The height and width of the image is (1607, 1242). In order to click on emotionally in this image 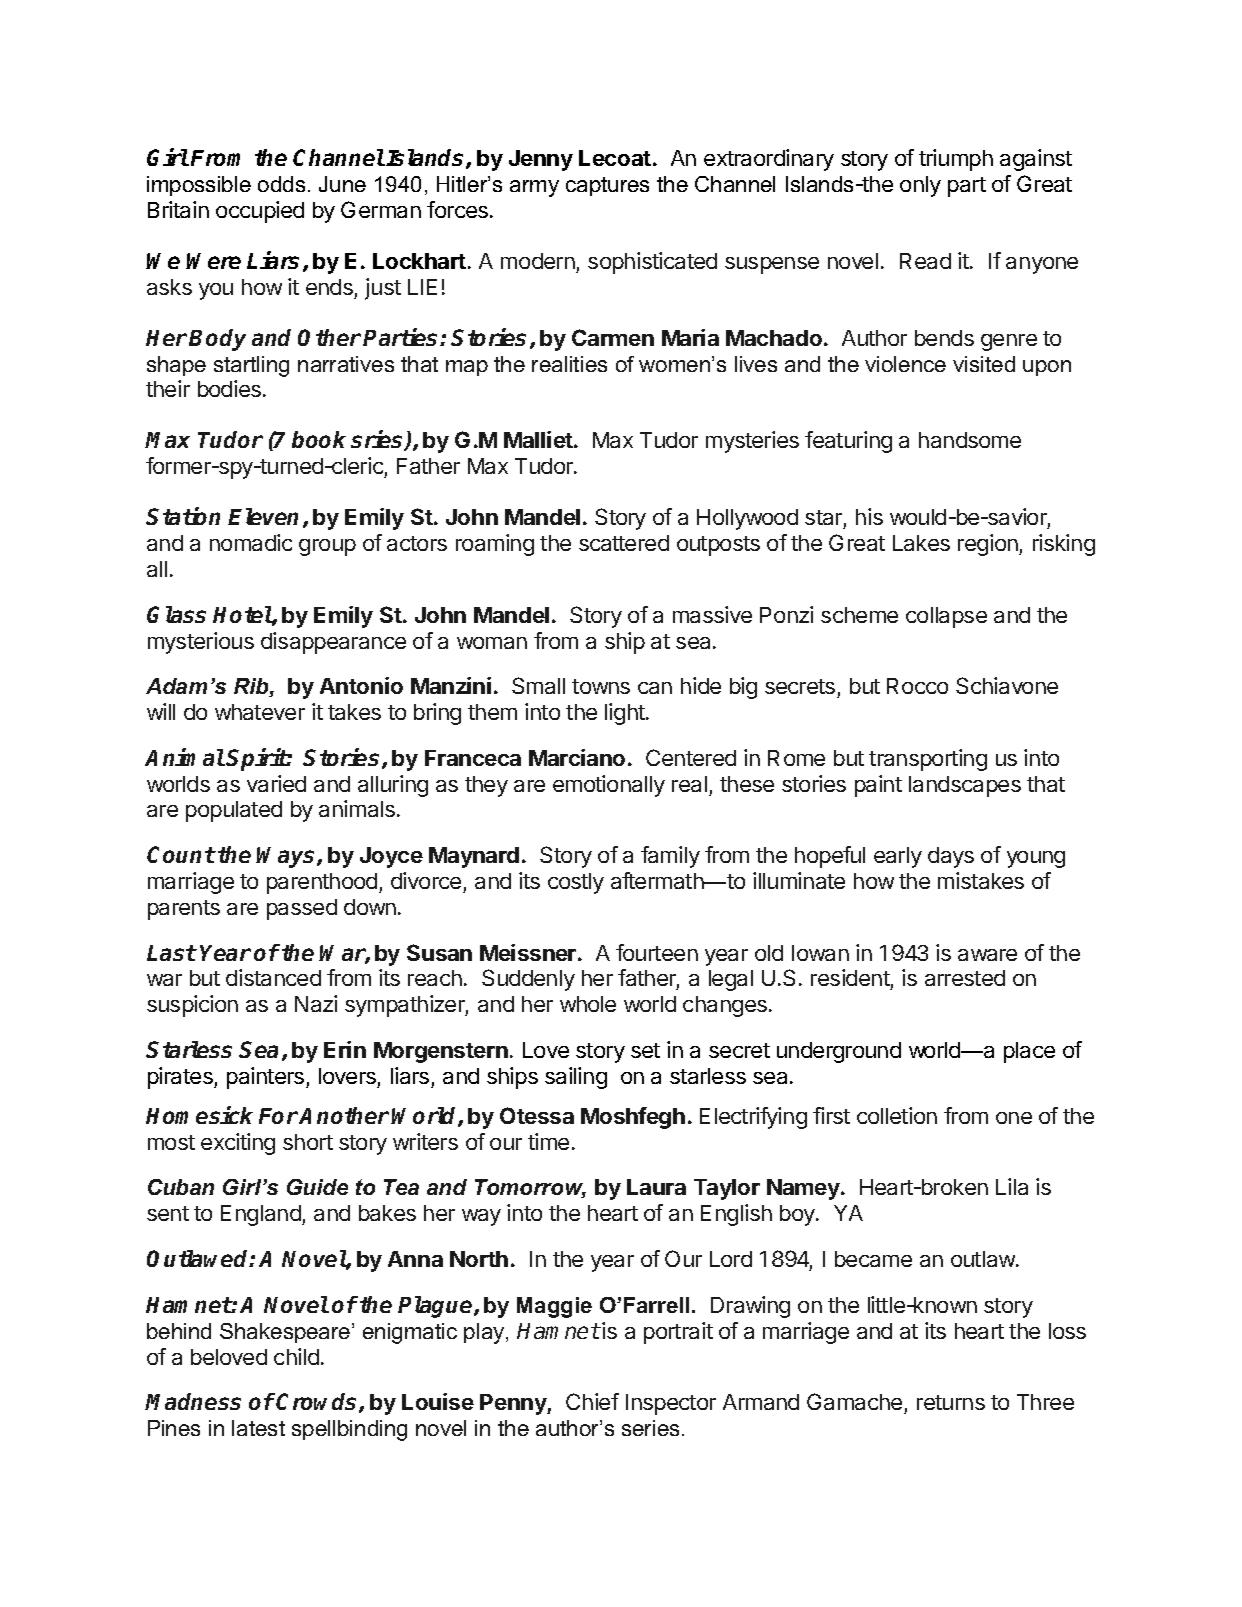, I will do `click(609, 786)`.
